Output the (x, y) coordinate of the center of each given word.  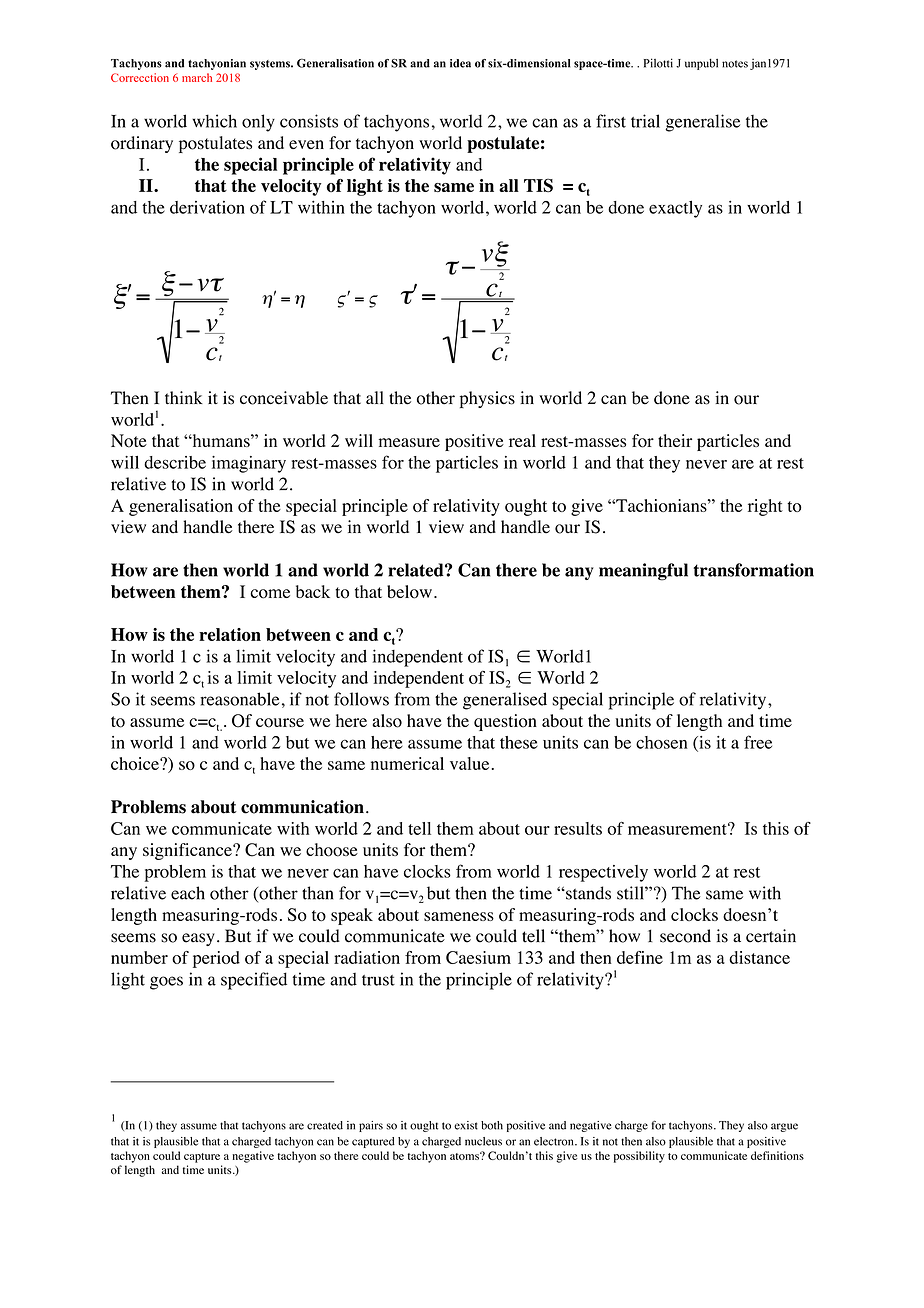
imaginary (249, 464)
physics (487, 399)
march (197, 77)
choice (136, 763)
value (471, 763)
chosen (662, 742)
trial (645, 121)
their (675, 440)
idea (460, 63)
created (325, 1125)
